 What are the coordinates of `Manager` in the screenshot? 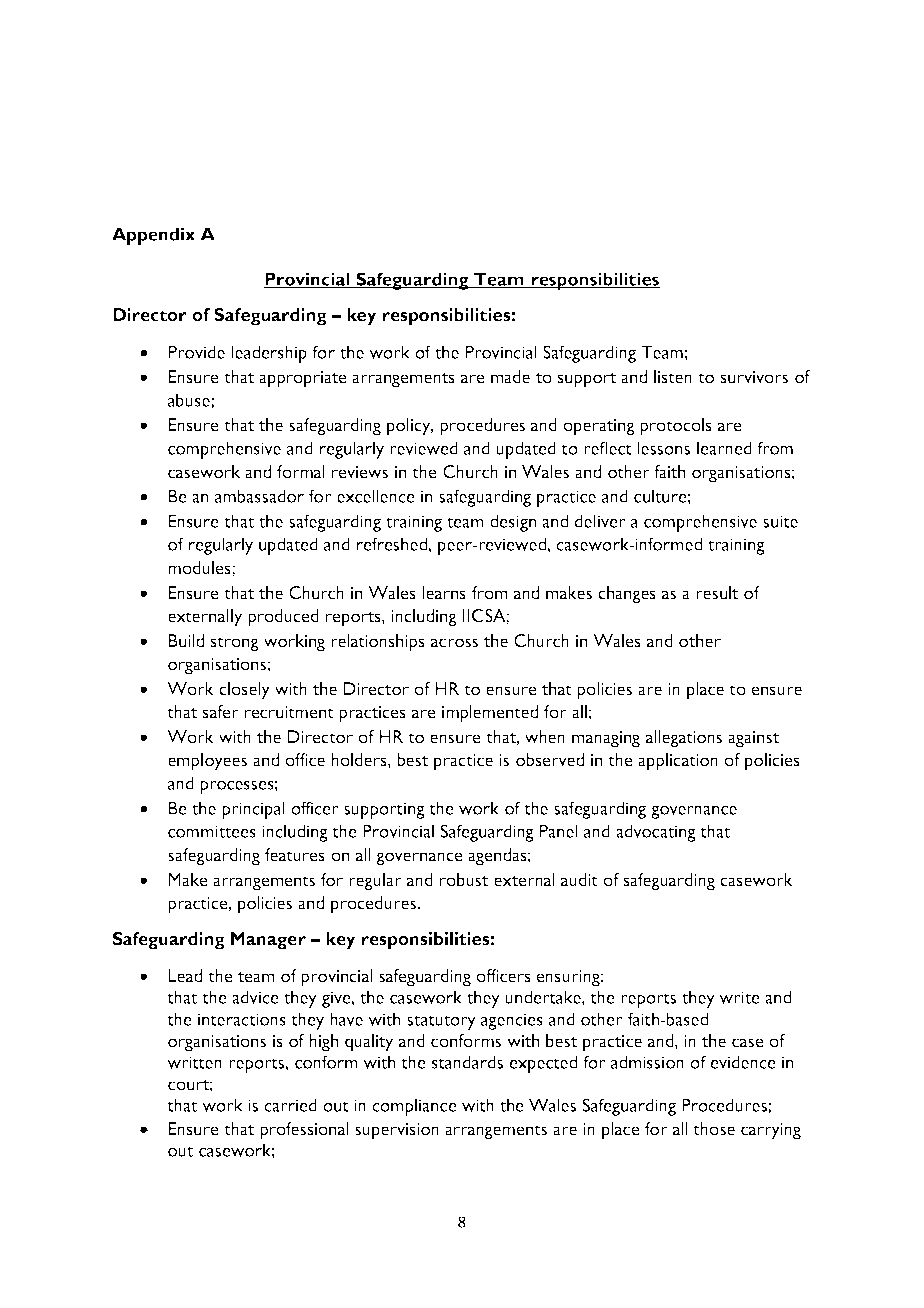 It's located at (268, 941).
